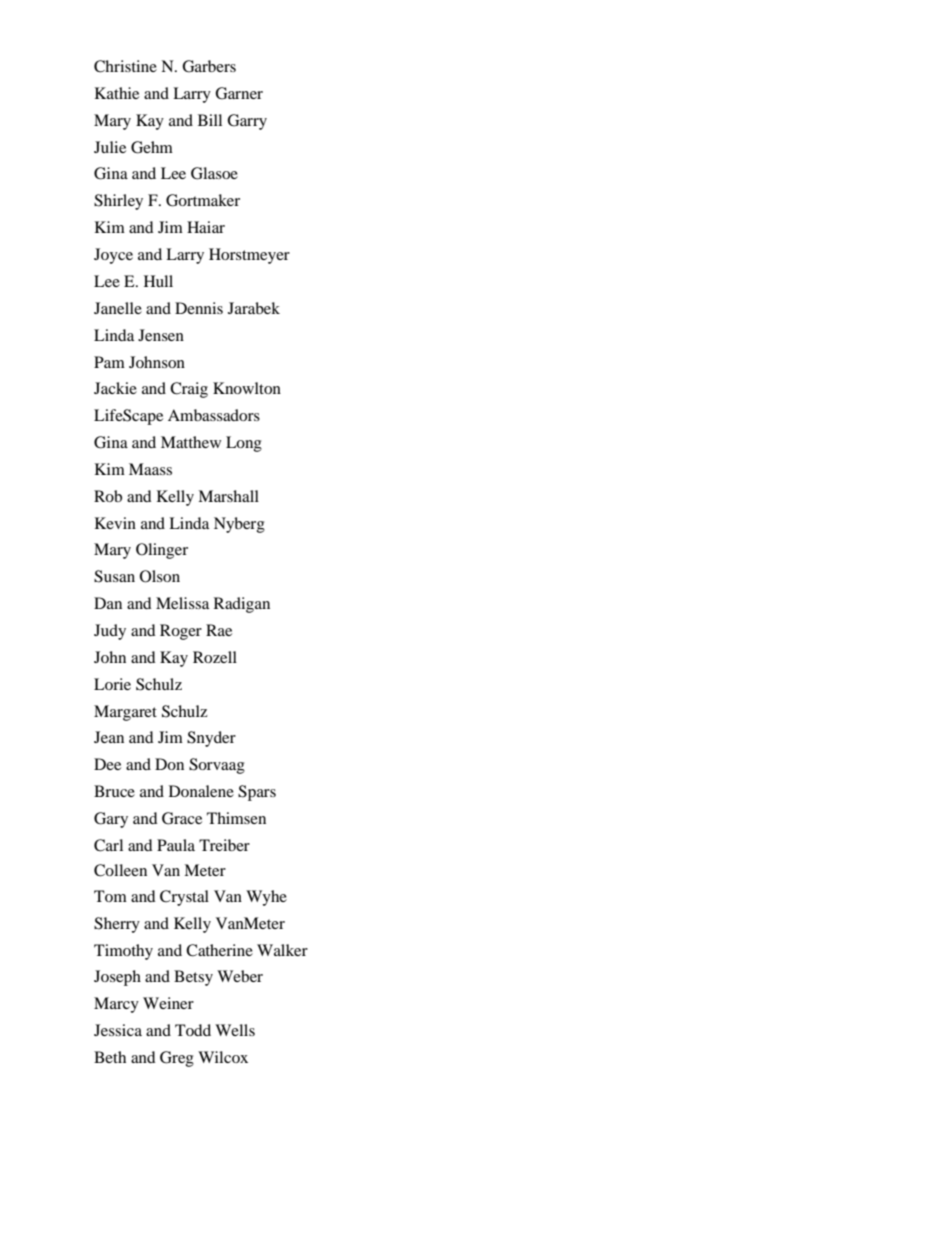 The image size is (952, 1233). What do you see at coordinates (125, 66) in the page?
I see `Christine` at bounding box center [125, 66].
